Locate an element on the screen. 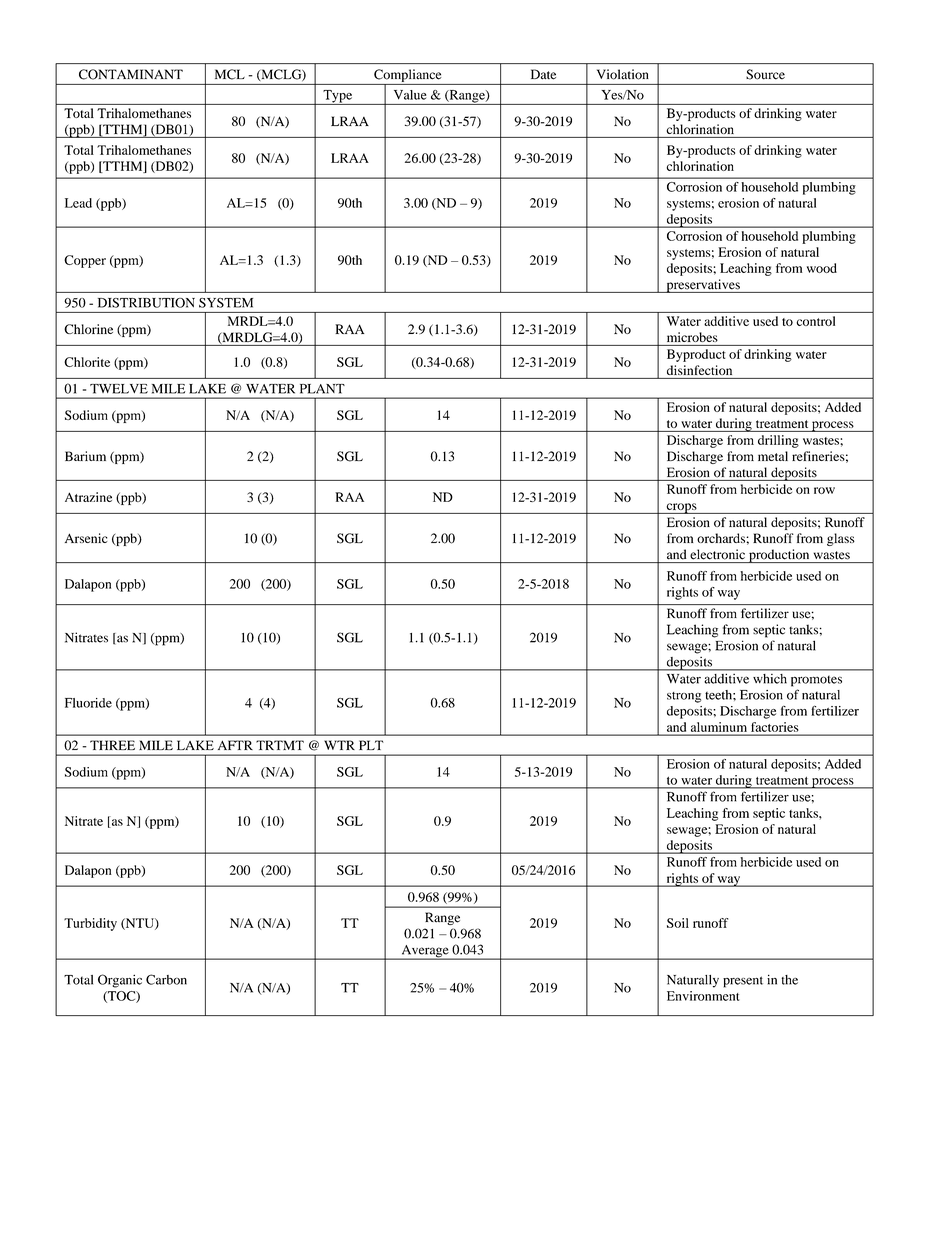 The height and width of the screenshot is (1233, 952). Carbon is located at coordinates (166, 979).
